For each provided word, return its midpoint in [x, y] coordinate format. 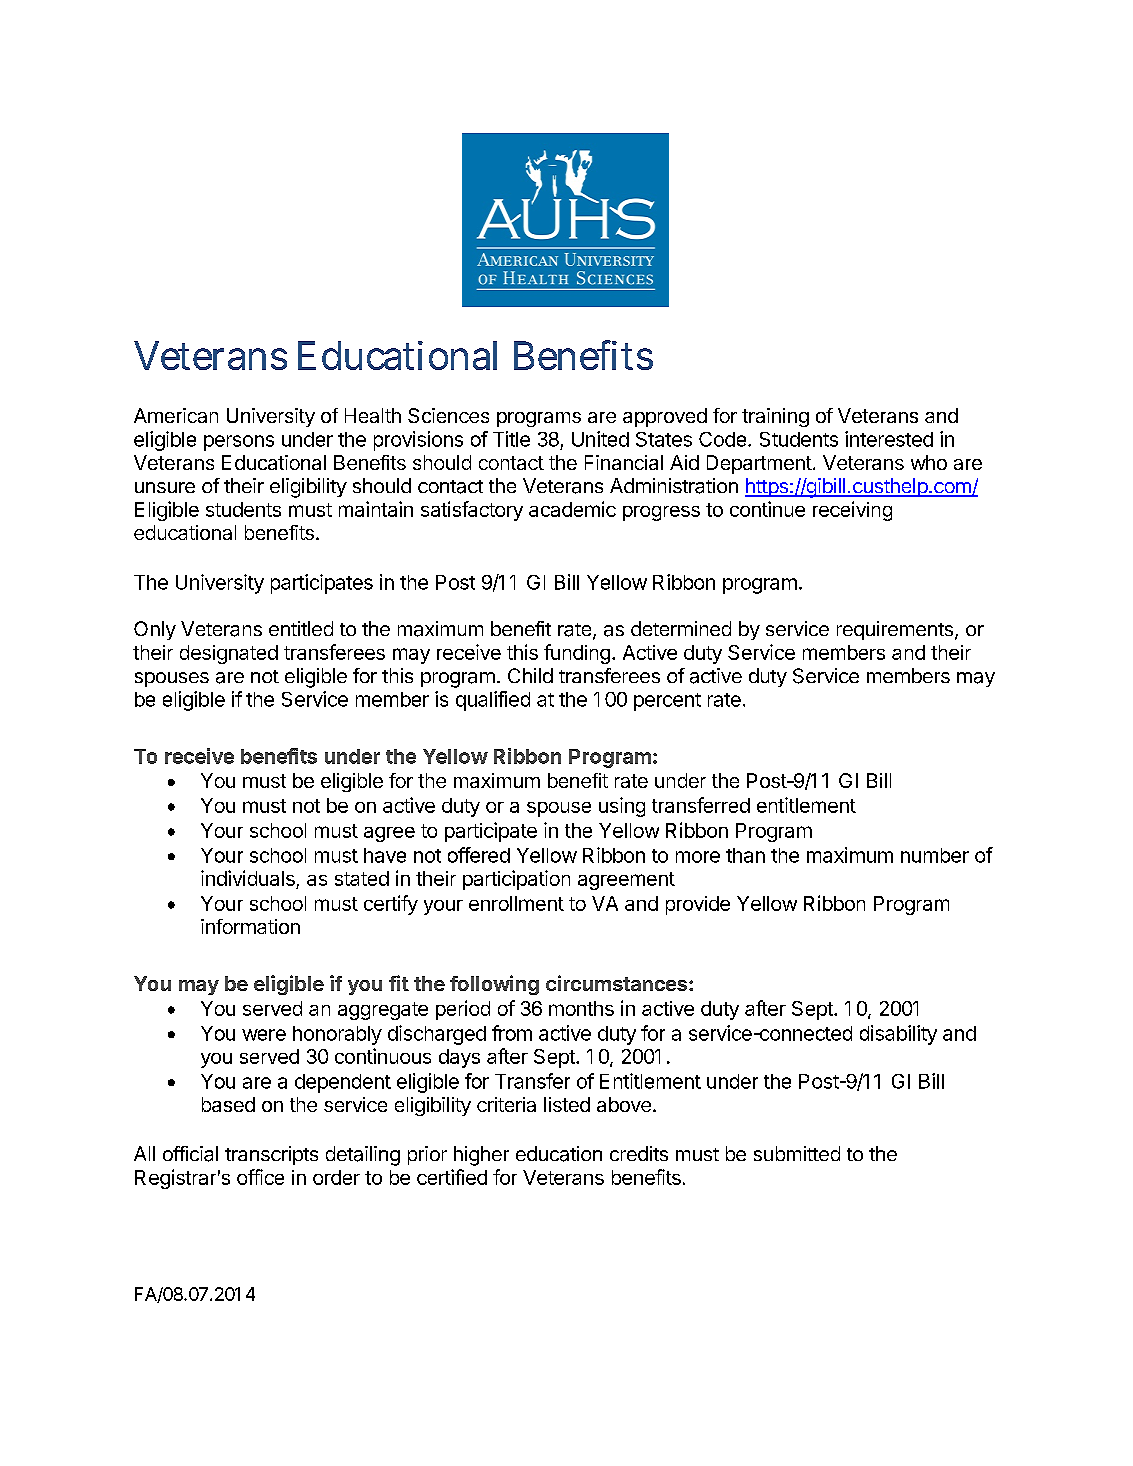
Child [530, 675]
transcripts [271, 1155]
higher [481, 1156]
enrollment [516, 903]
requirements [895, 630]
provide [698, 905]
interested [889, 439]
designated [229, 654]
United [600, 439]
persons [239, 443]
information [250, 926]
